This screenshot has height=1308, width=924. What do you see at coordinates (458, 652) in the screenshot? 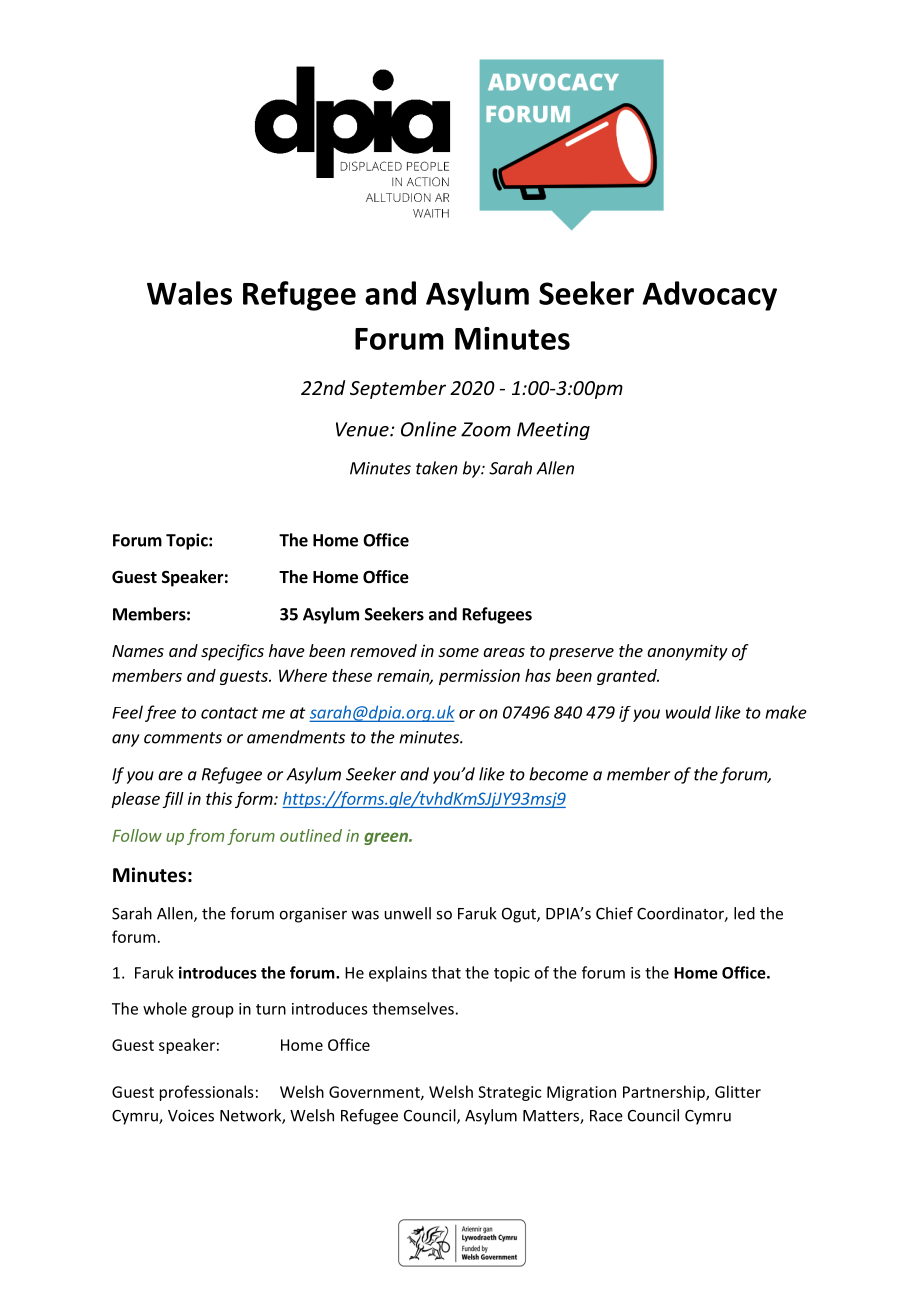
I see `some` at bounding box center [458, 652].
